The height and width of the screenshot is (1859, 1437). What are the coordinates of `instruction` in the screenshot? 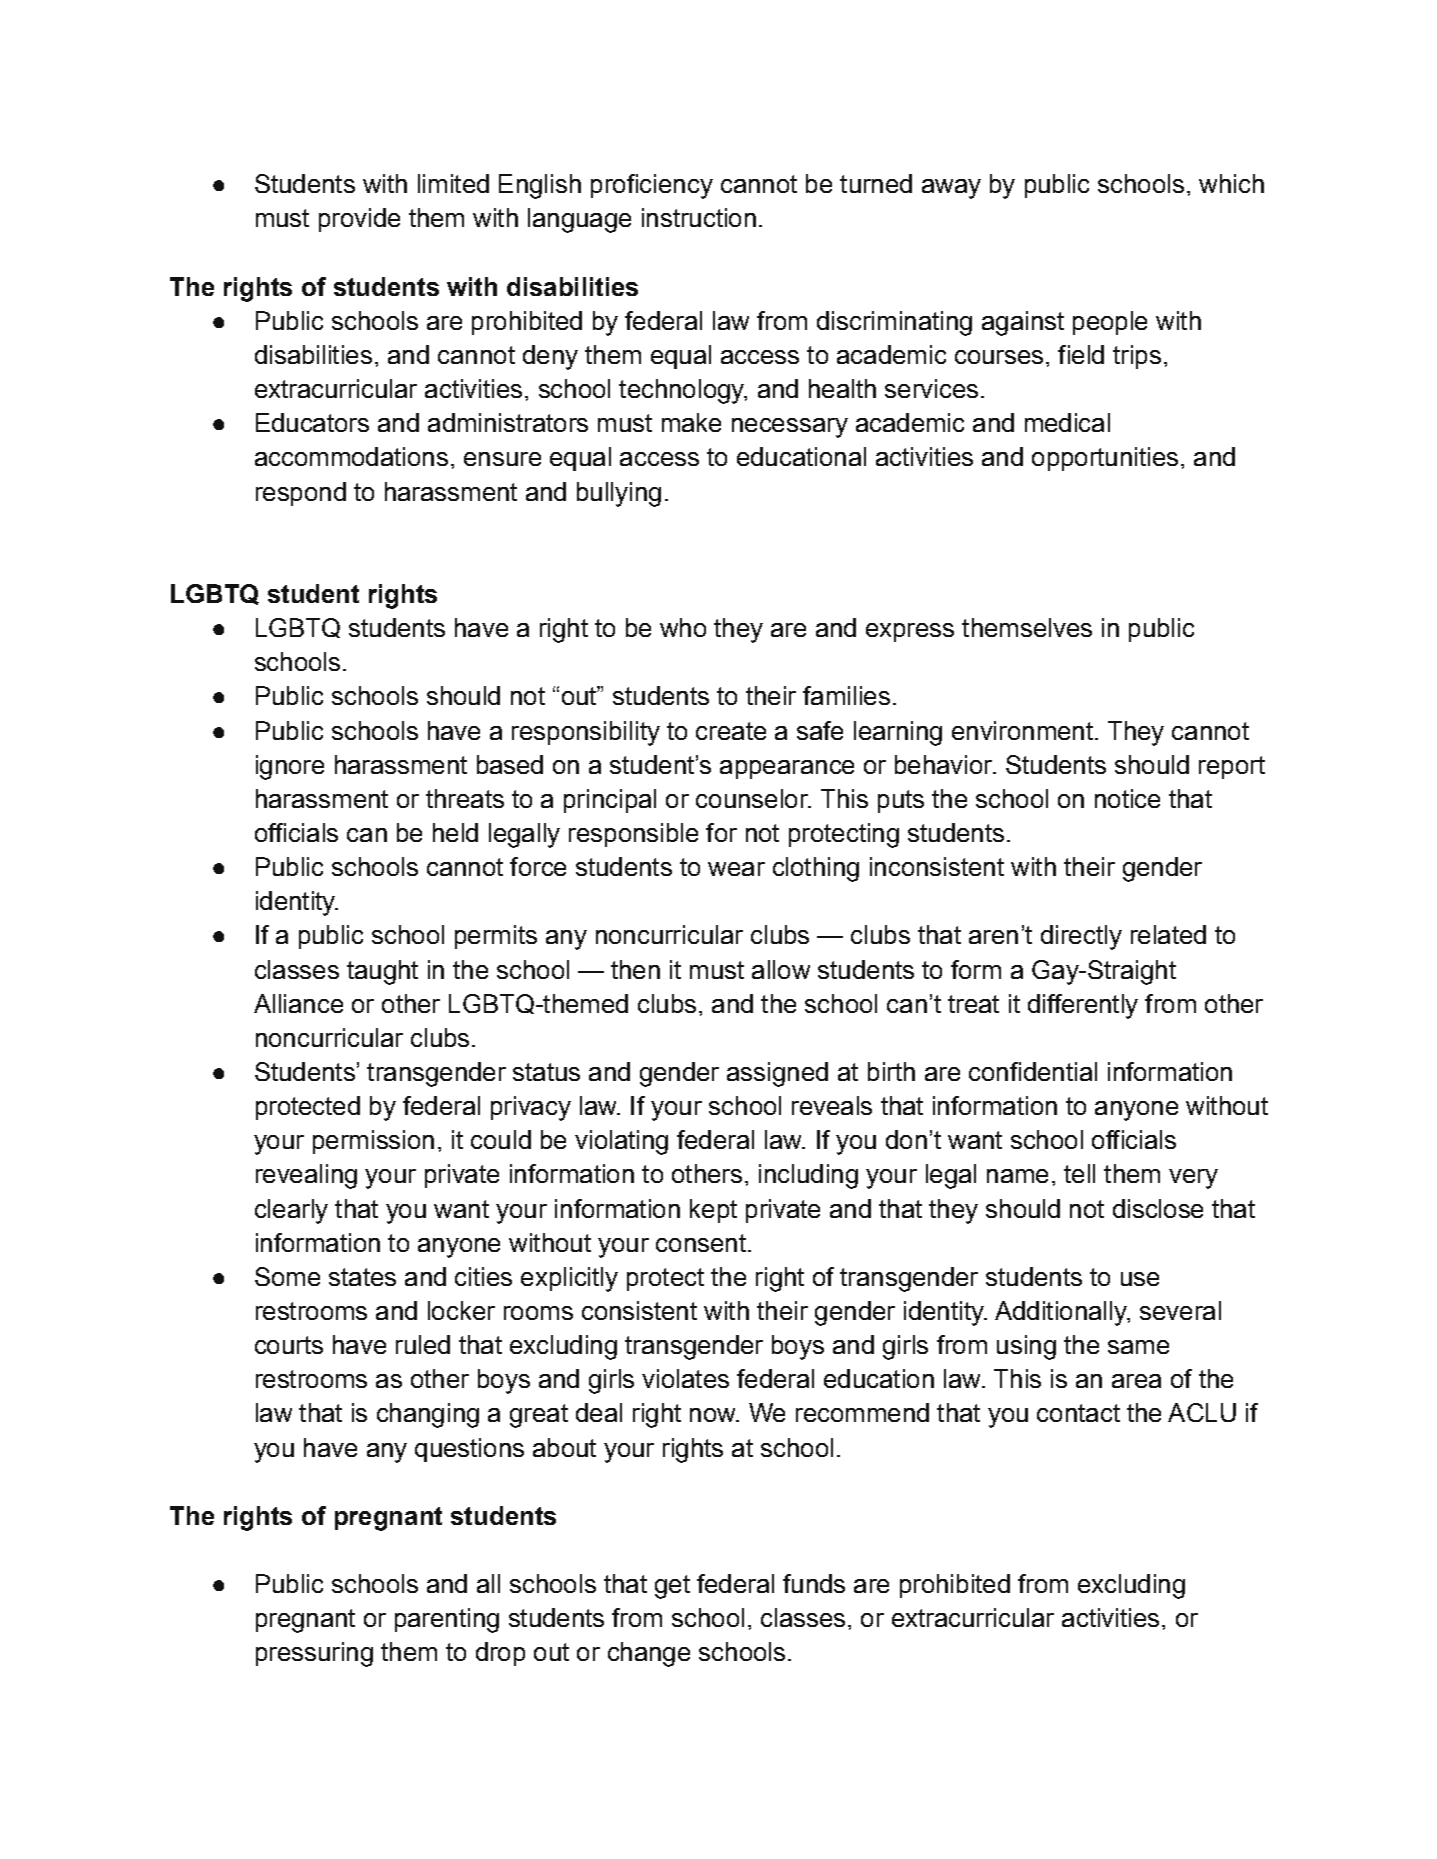 It's located at (699, 217).
